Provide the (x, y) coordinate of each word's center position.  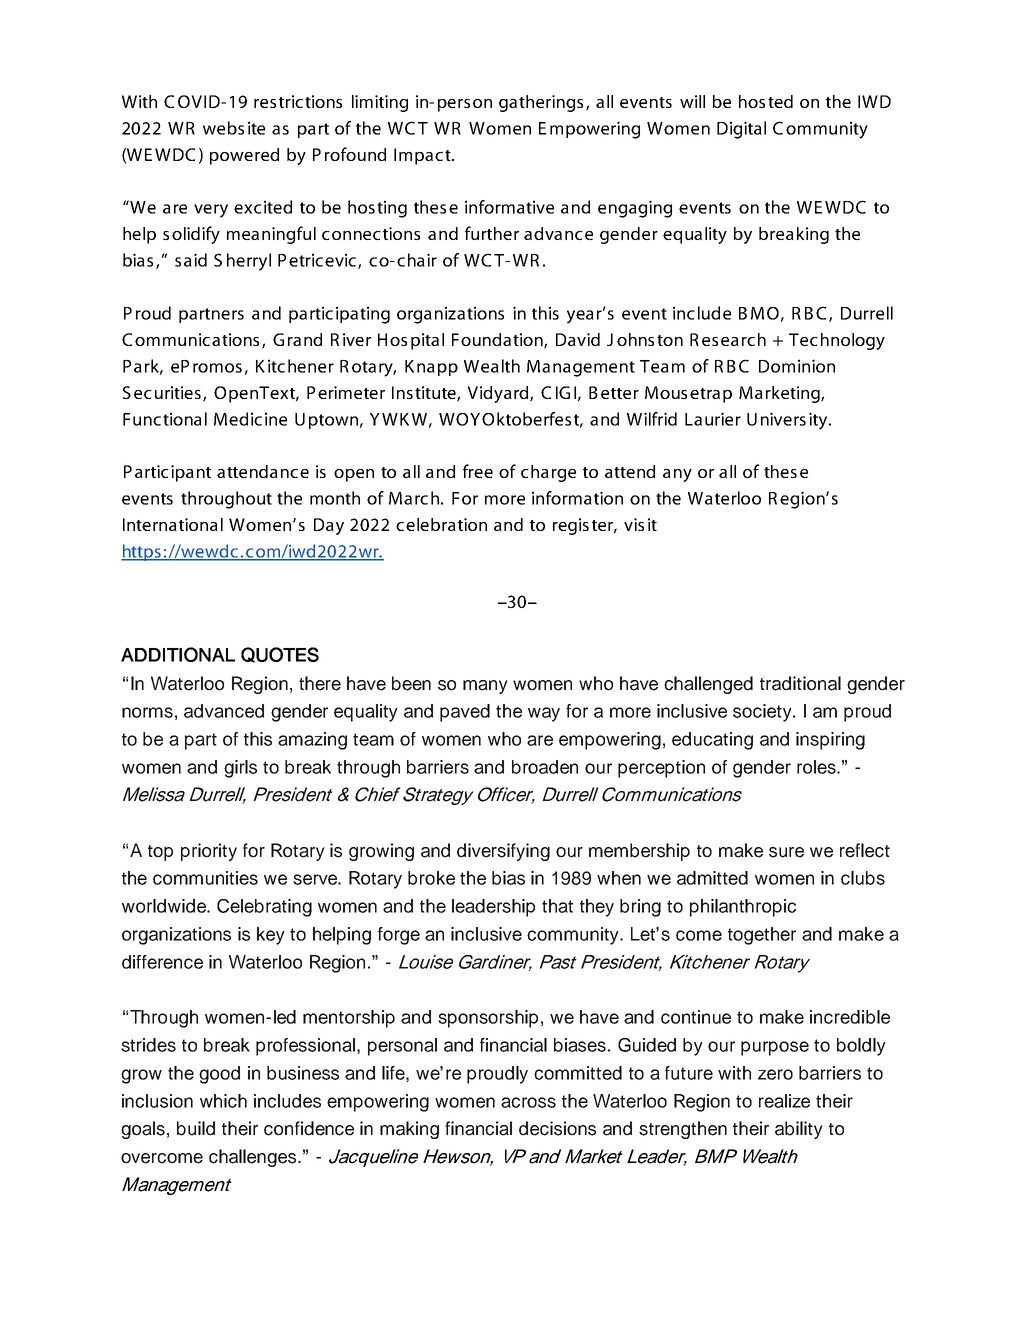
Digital (741, 130)
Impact (423, 156)
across (528, 1102)
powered (244, 156)
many (485, 687)
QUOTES (280, 655)
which (223, 1101)
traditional (800, 683)
